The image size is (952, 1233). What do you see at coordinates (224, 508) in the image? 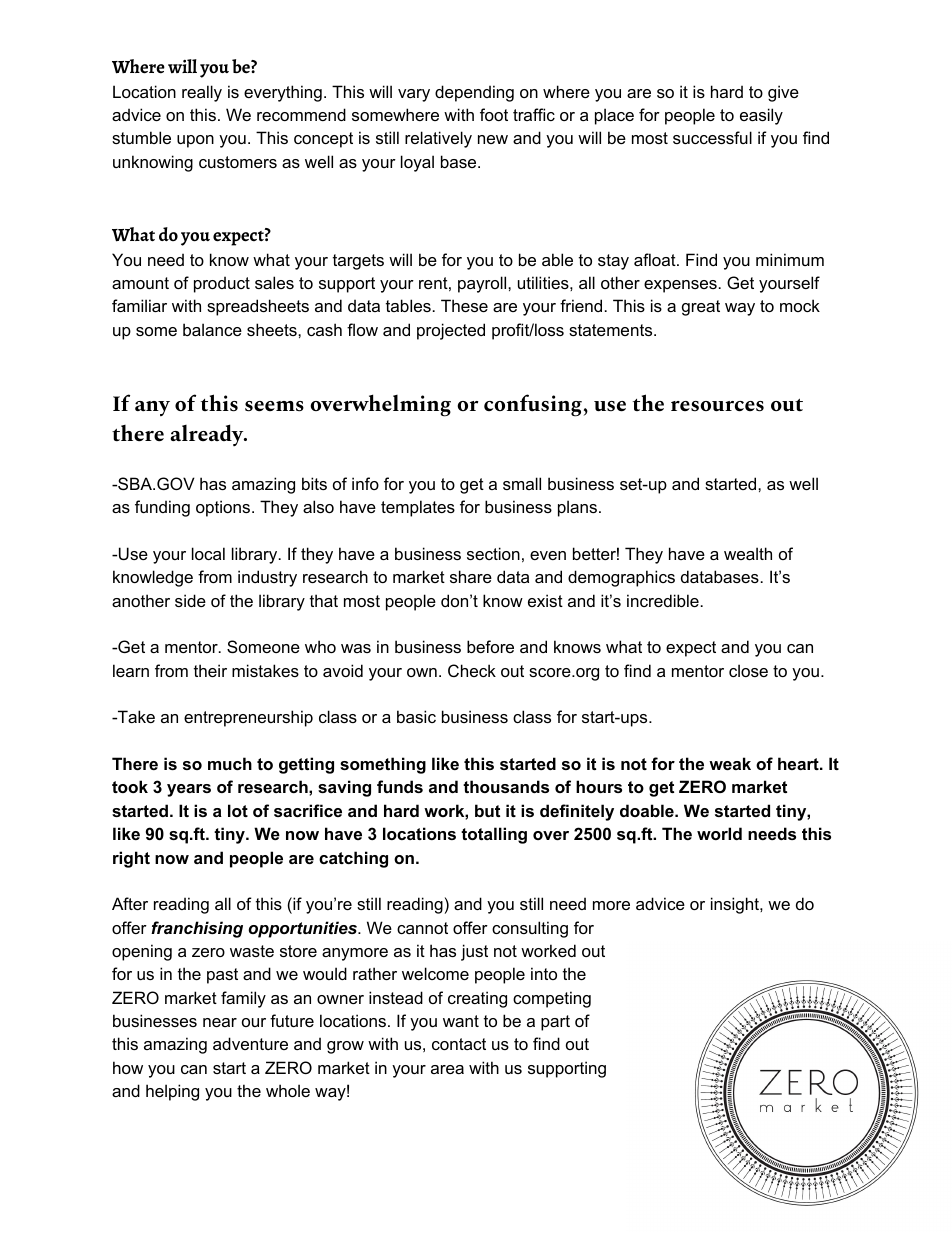
I see `options` at bounding box center [224, 508].
